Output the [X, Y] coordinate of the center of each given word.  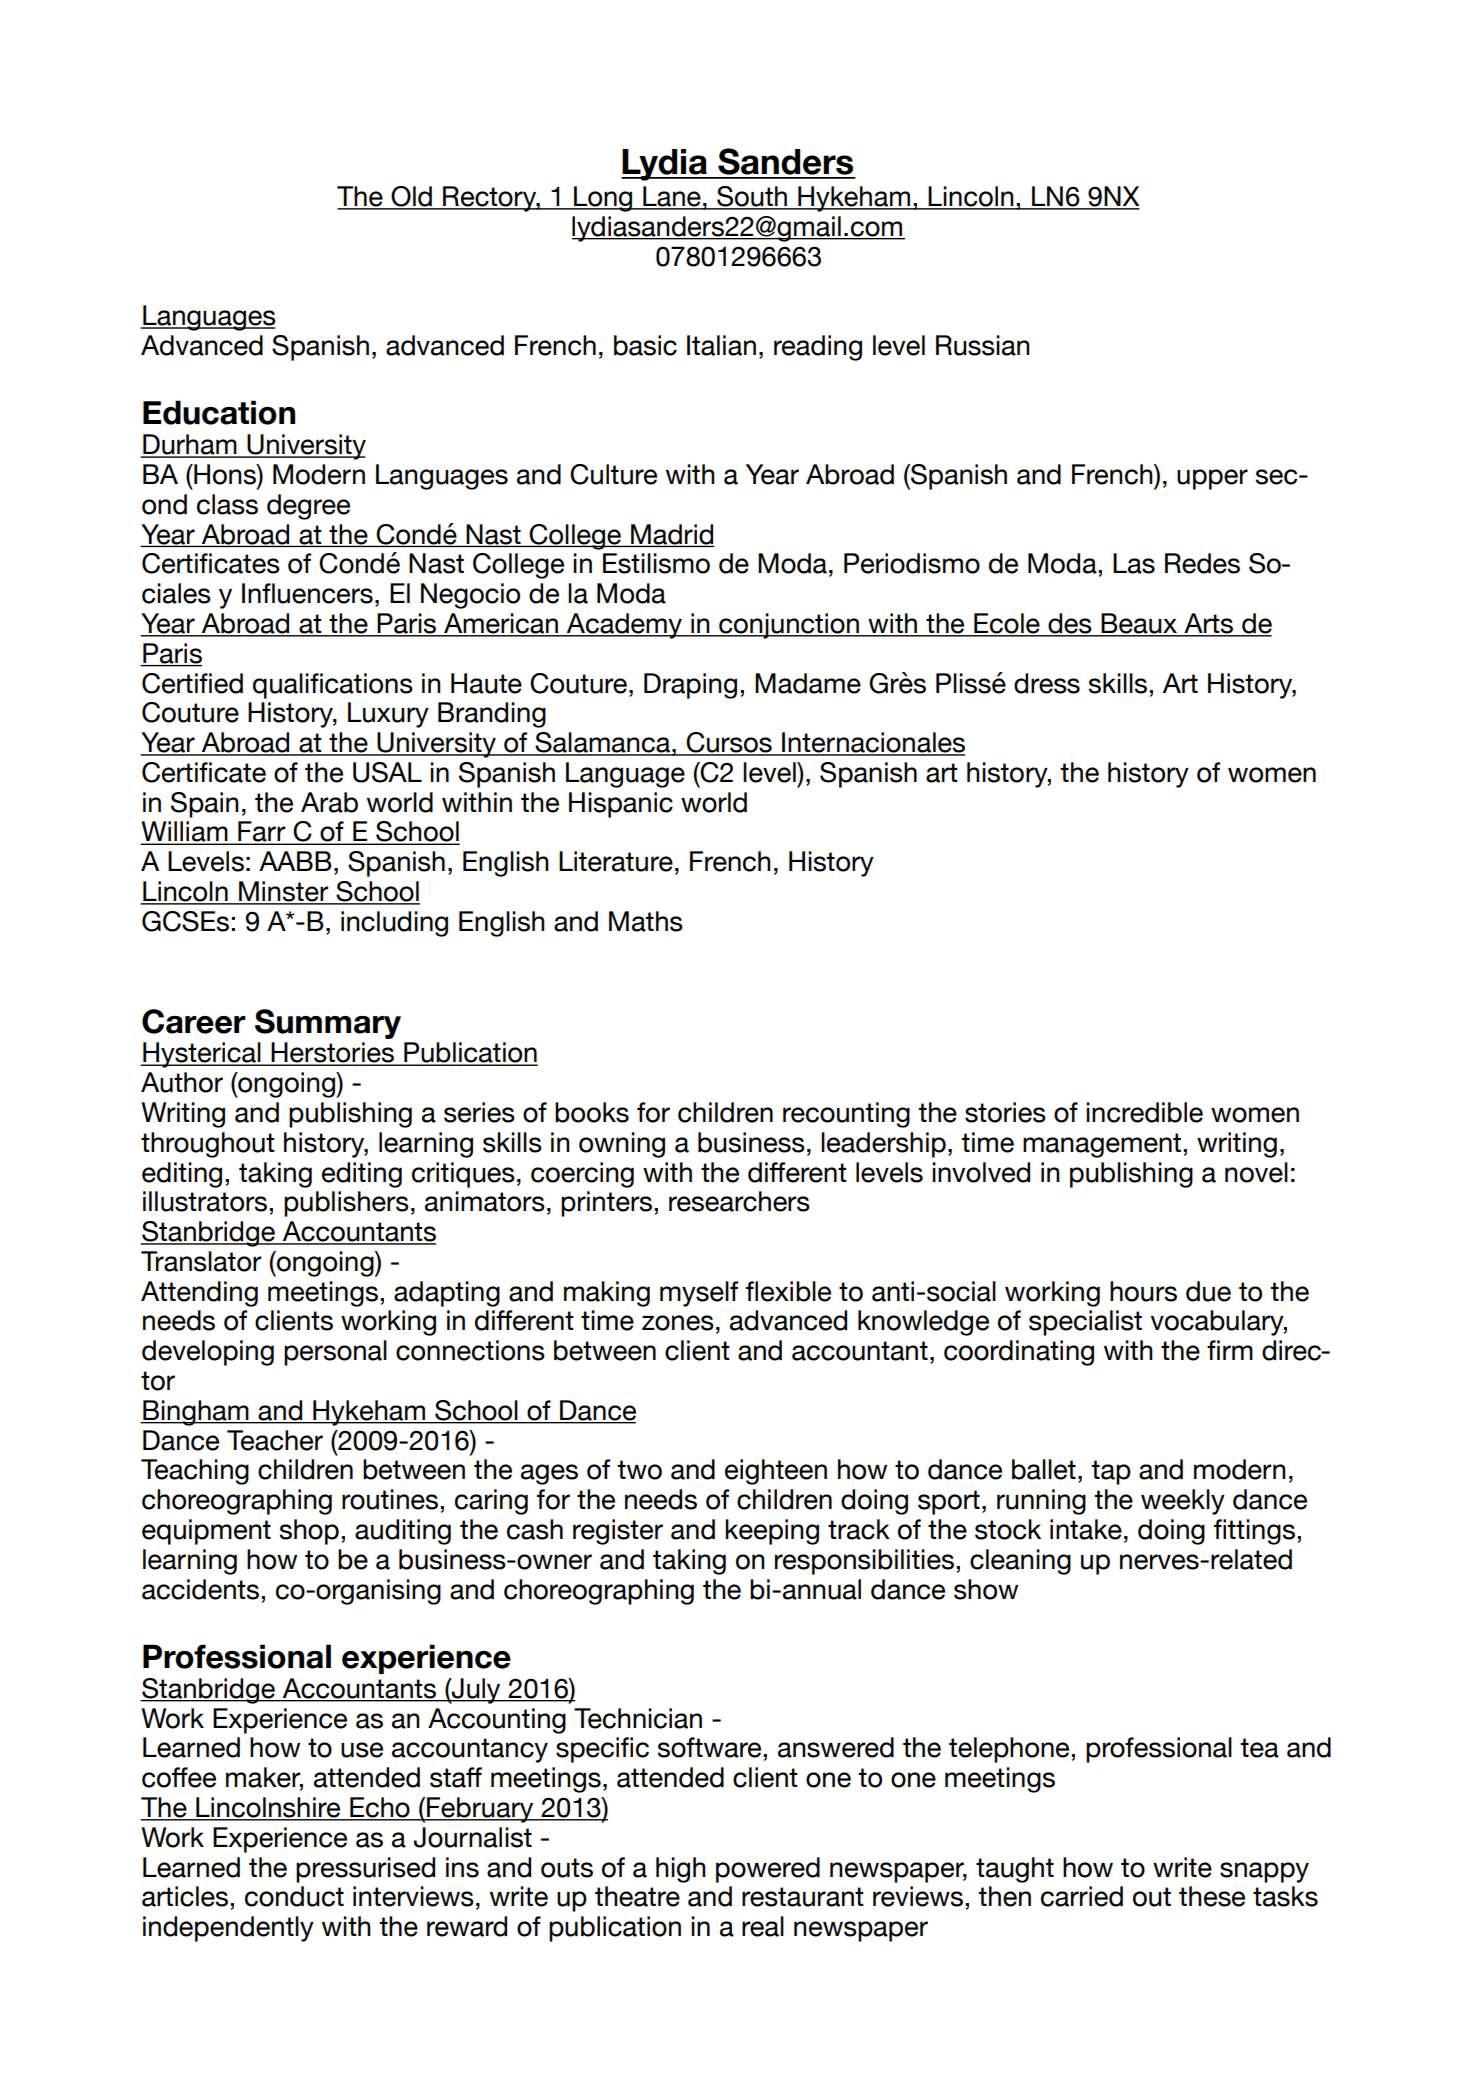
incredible [1144, 1112]
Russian [983, 345]
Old [411, 197]
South [752, 197]
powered [768, 1870]
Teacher [275, 1440]
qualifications [333, 686]
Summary [328, 1024]
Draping [690, 686]
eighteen [776, 1472]
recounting [846, 1115]
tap [1111, 1472]
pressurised [365, 1870]
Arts [1209, 624]
